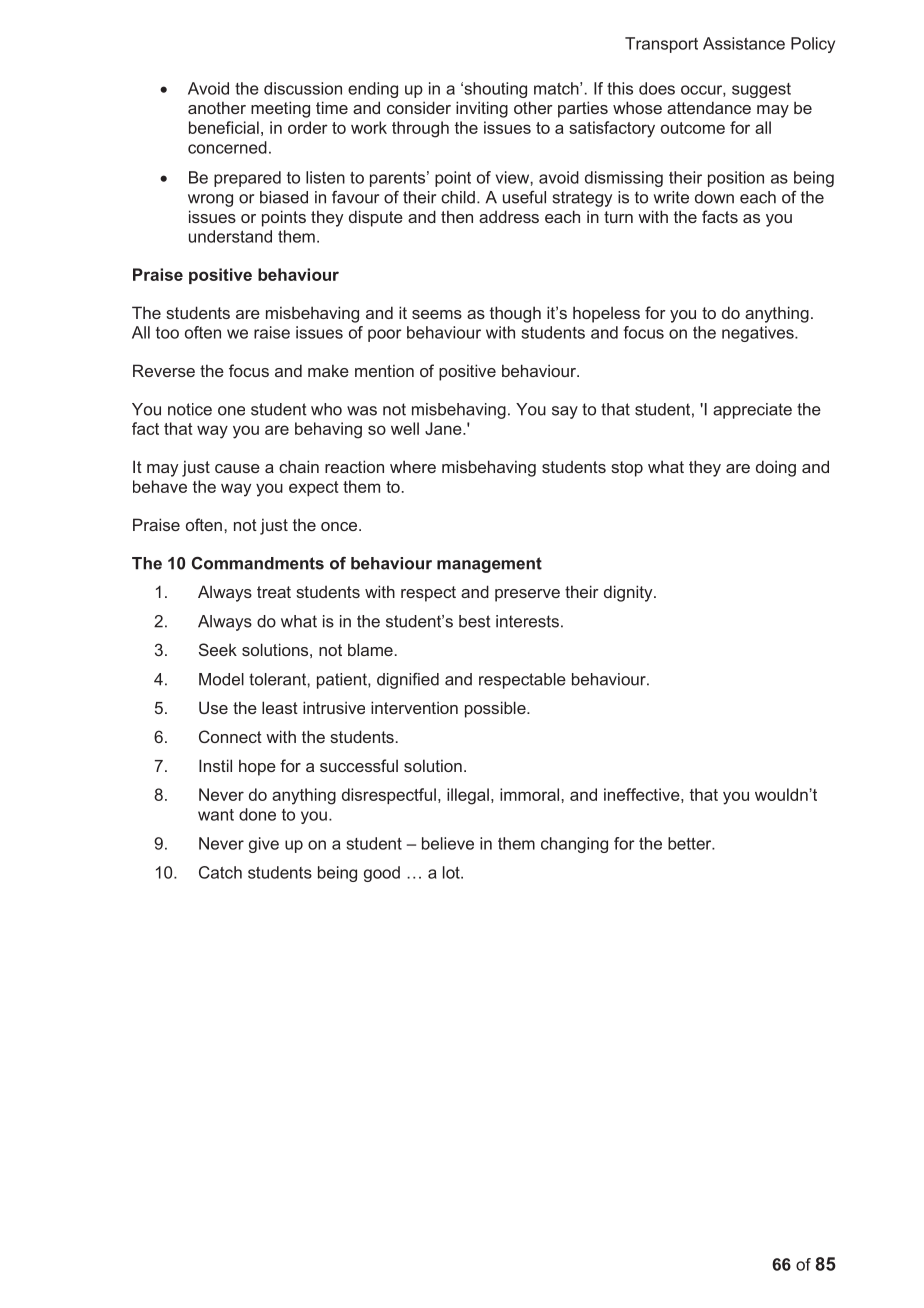 This document has height=1308, width=924. I want to click on discussion, so click(303, 88).
